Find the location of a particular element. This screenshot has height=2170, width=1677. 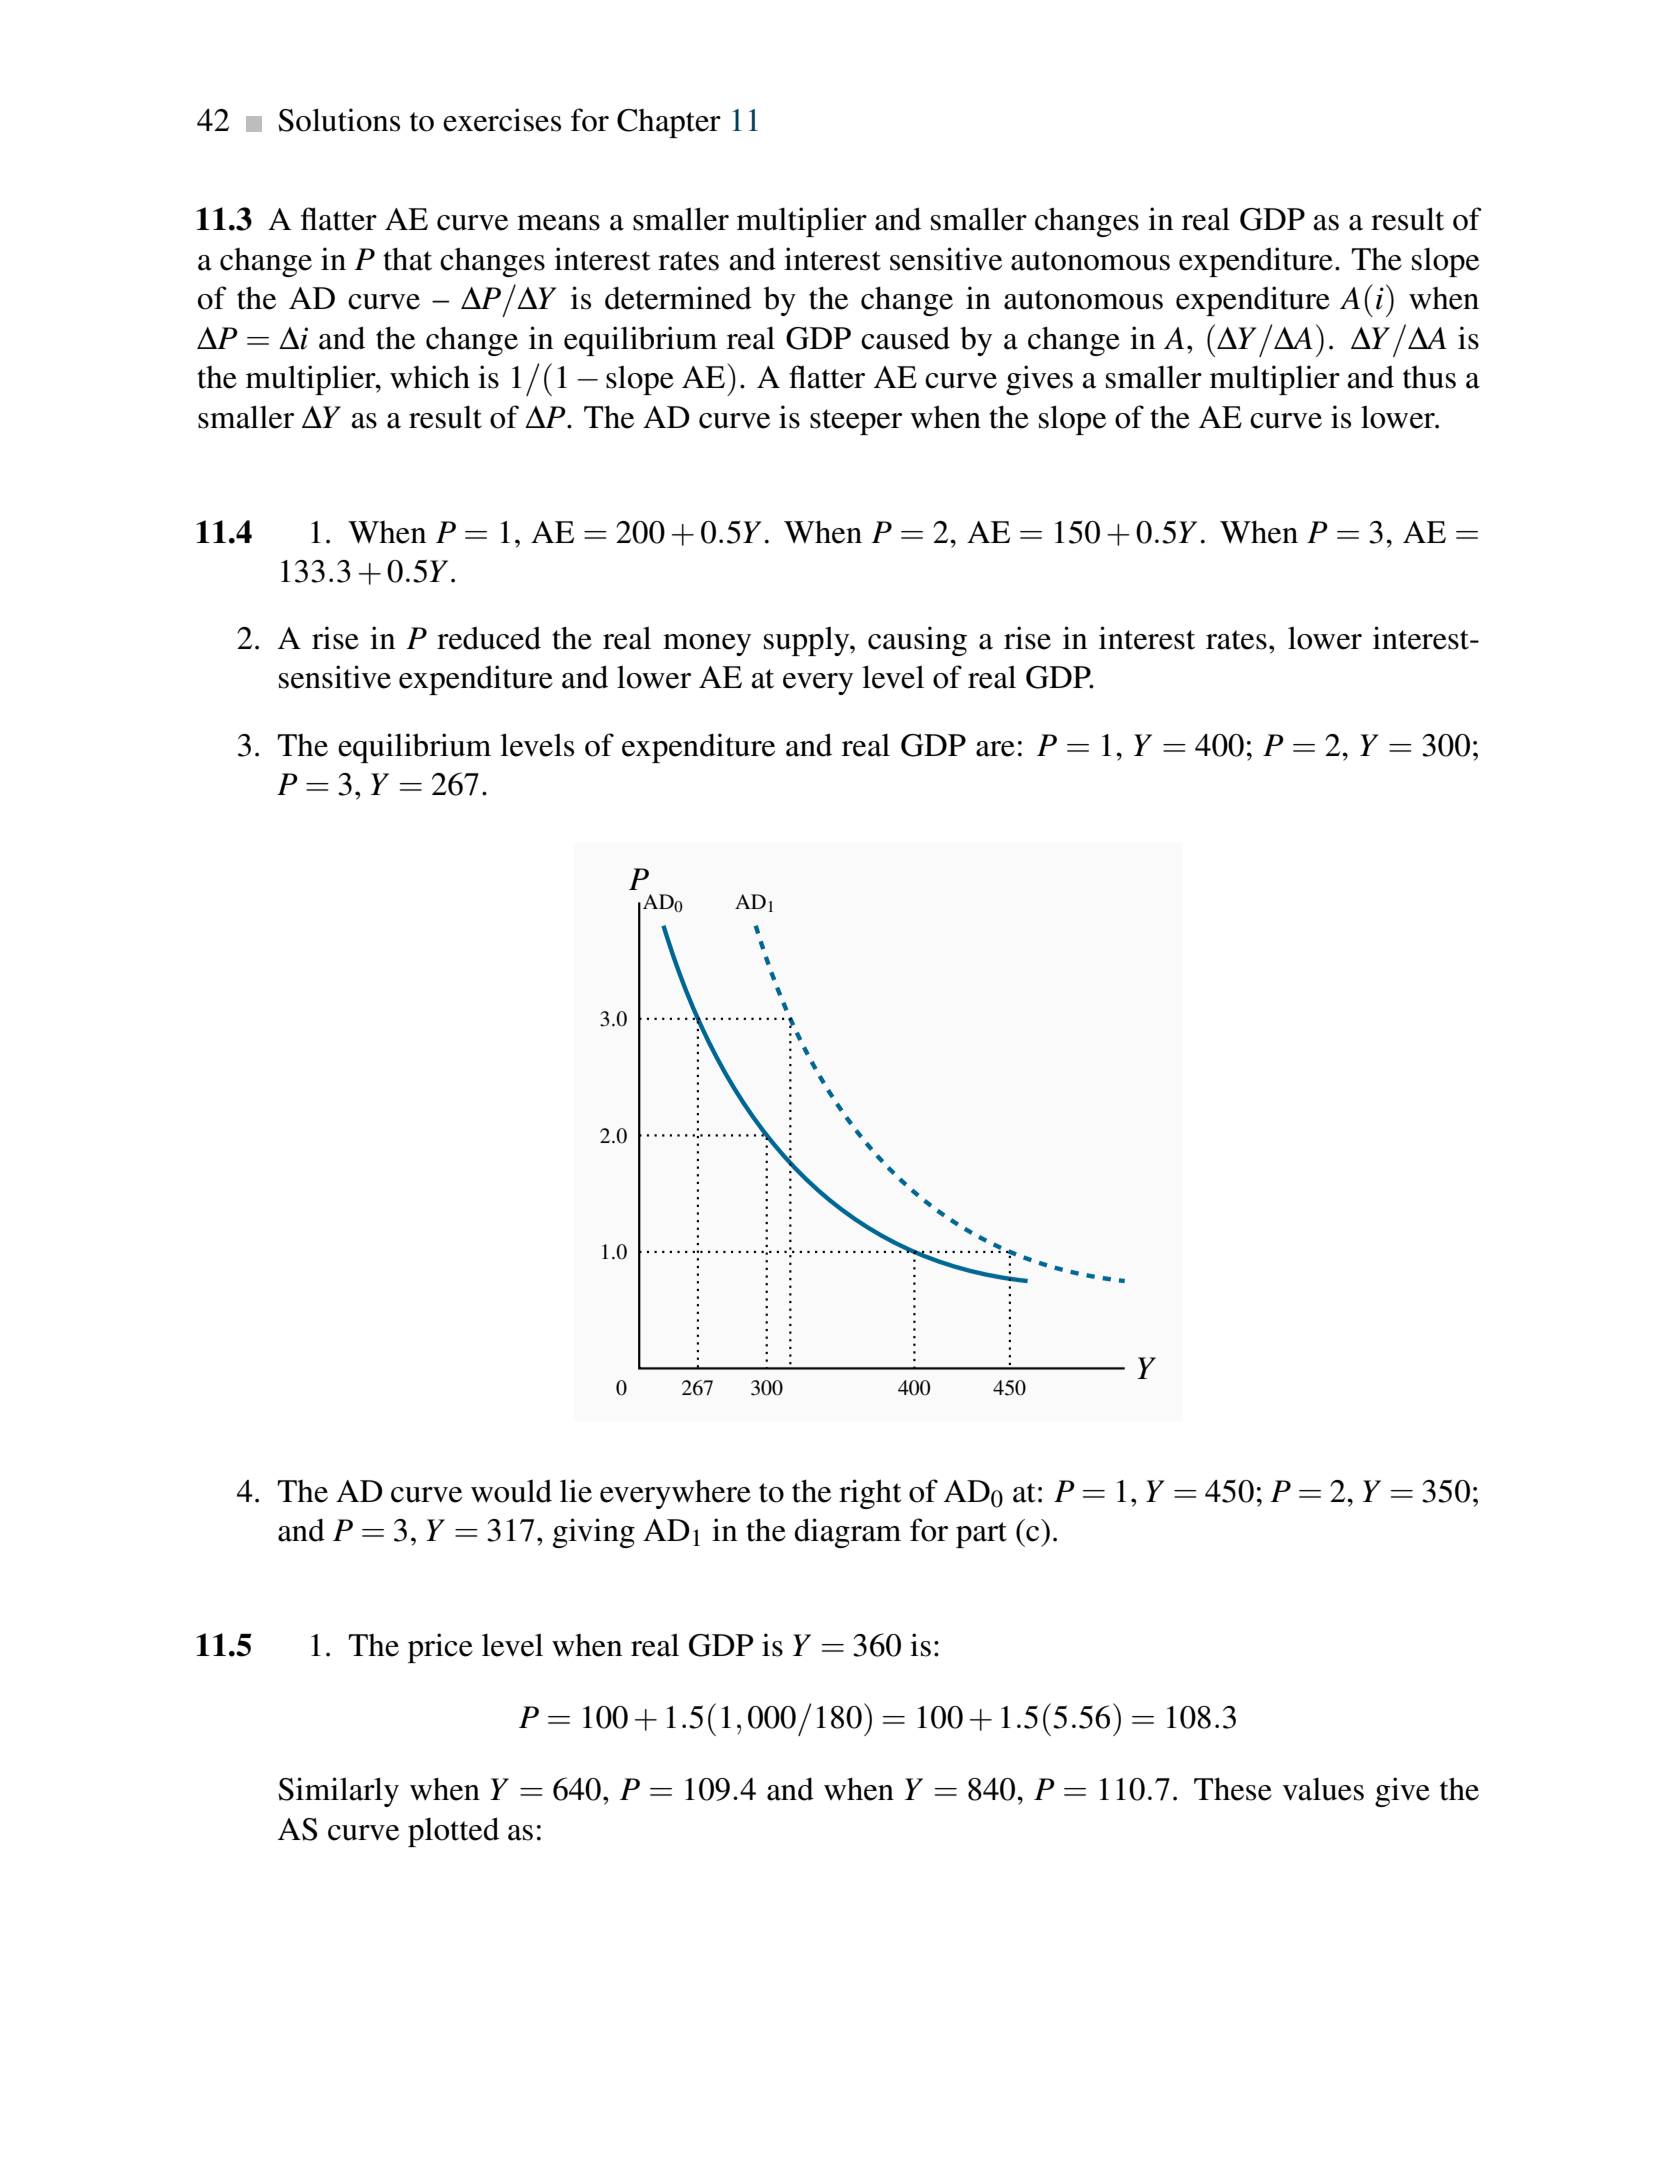

causing is located at coordinates (917, 641).
